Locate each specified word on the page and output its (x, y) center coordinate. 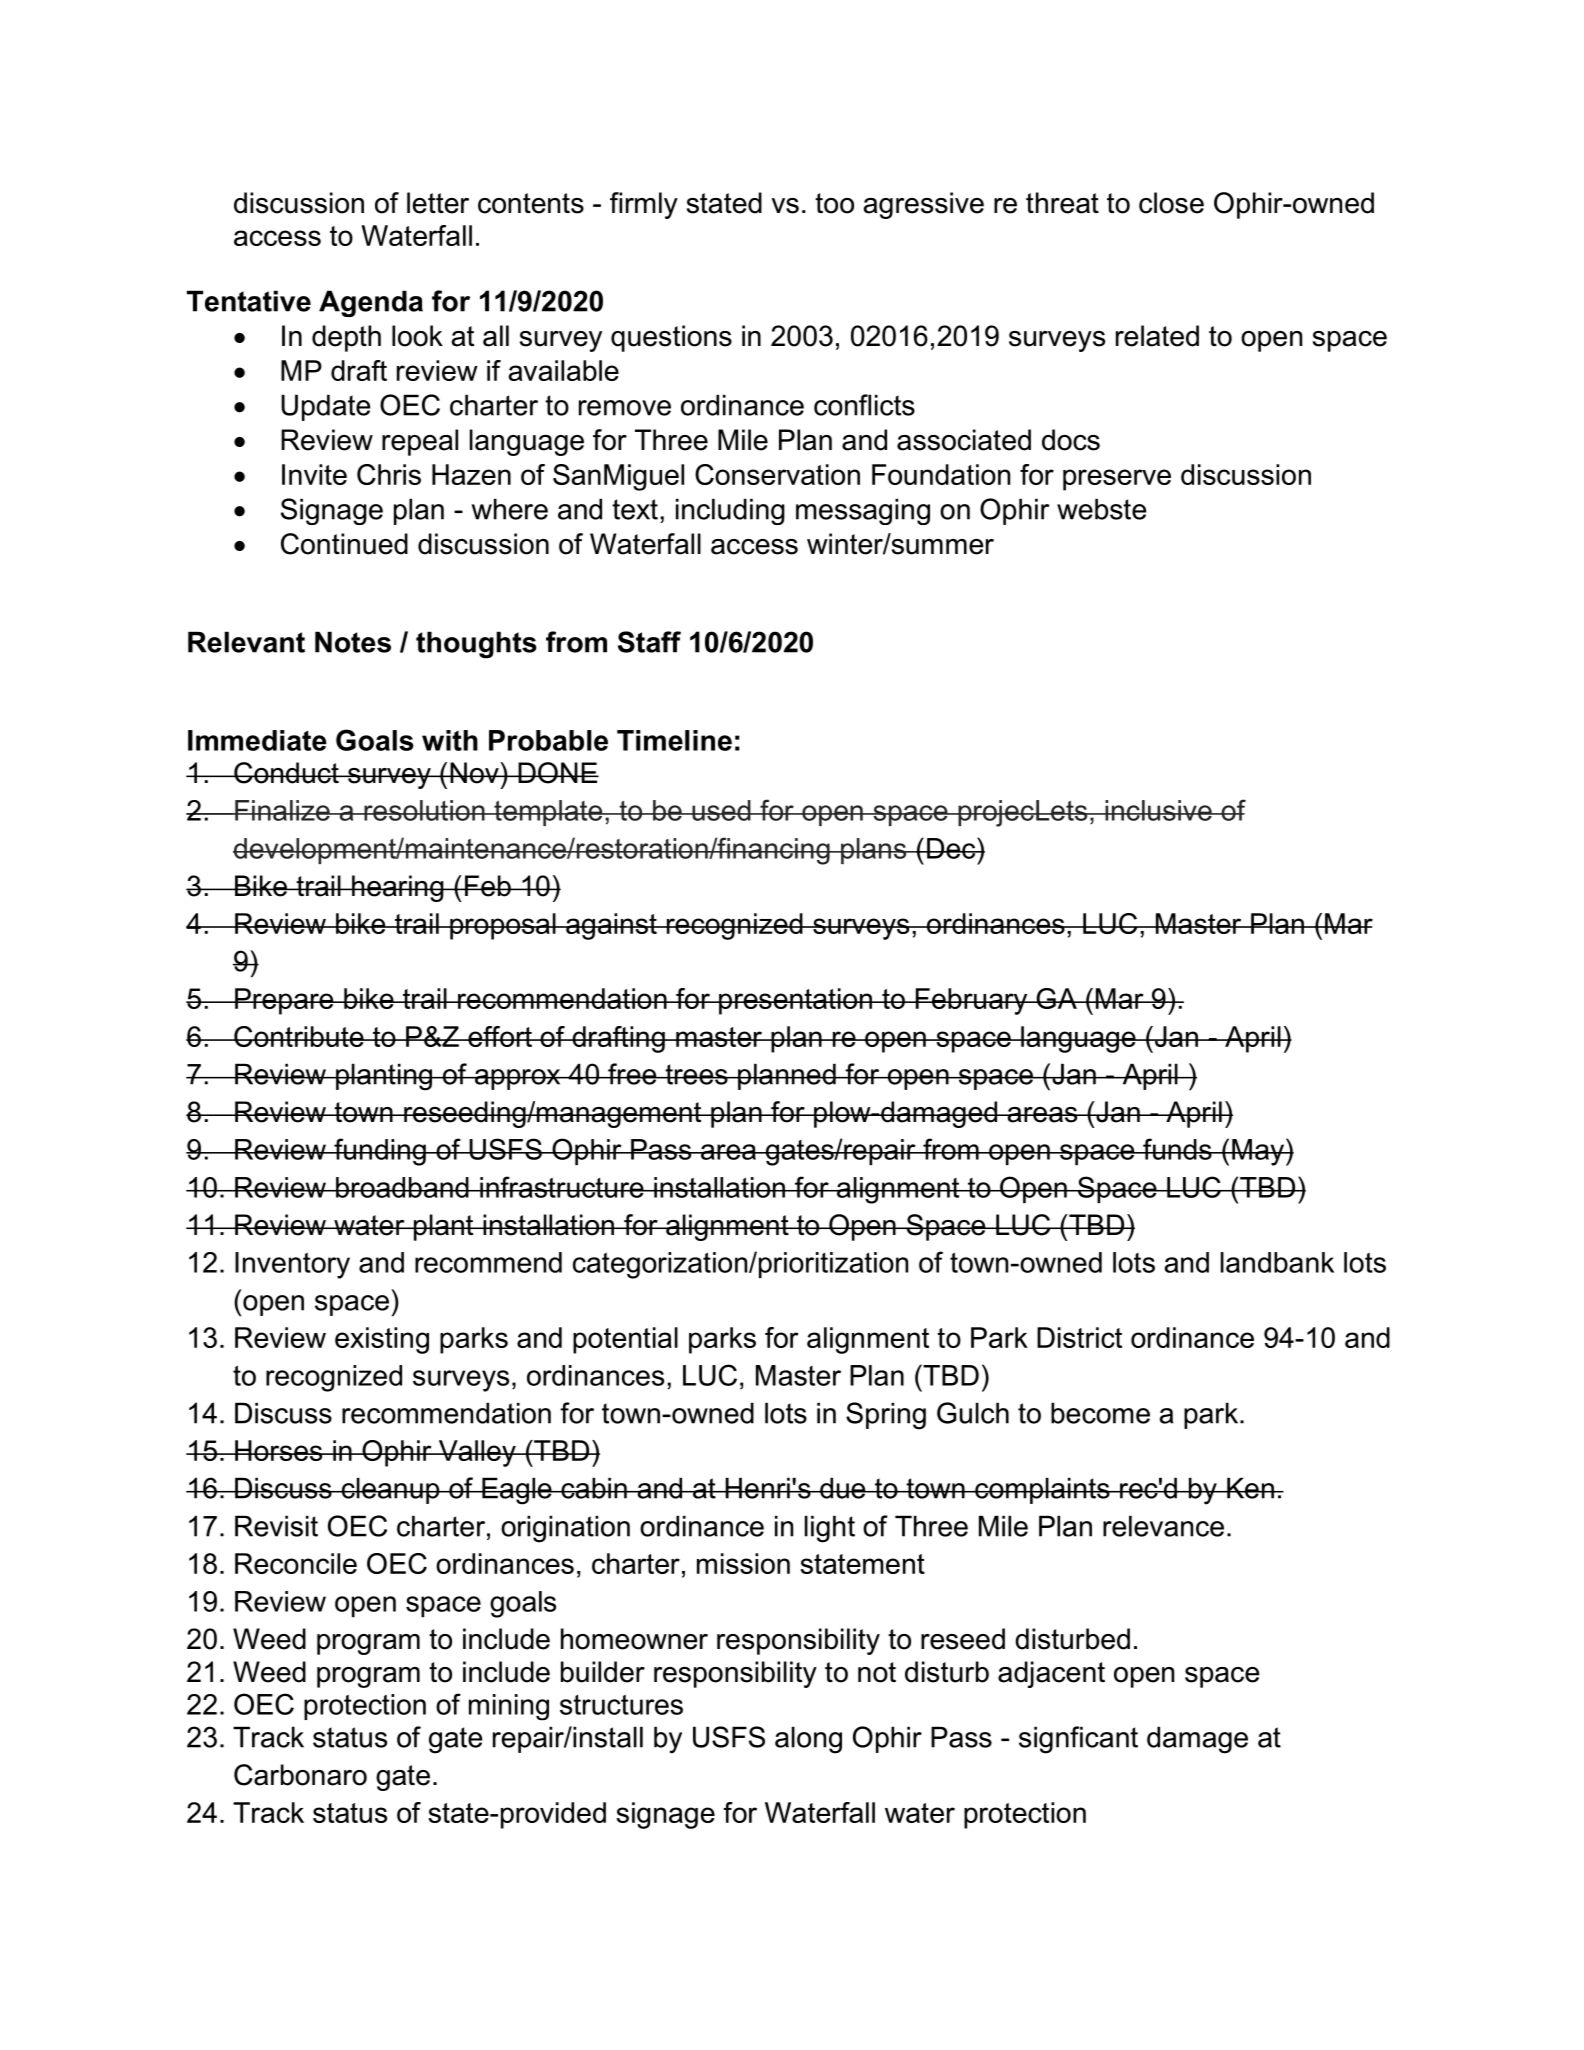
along (808, 1740)
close (1171, 203)
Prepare (284, 1001)
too (834, 203)
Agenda (371, 303)
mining (509, 1707)
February (971, 1001)
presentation (795, 1001)
